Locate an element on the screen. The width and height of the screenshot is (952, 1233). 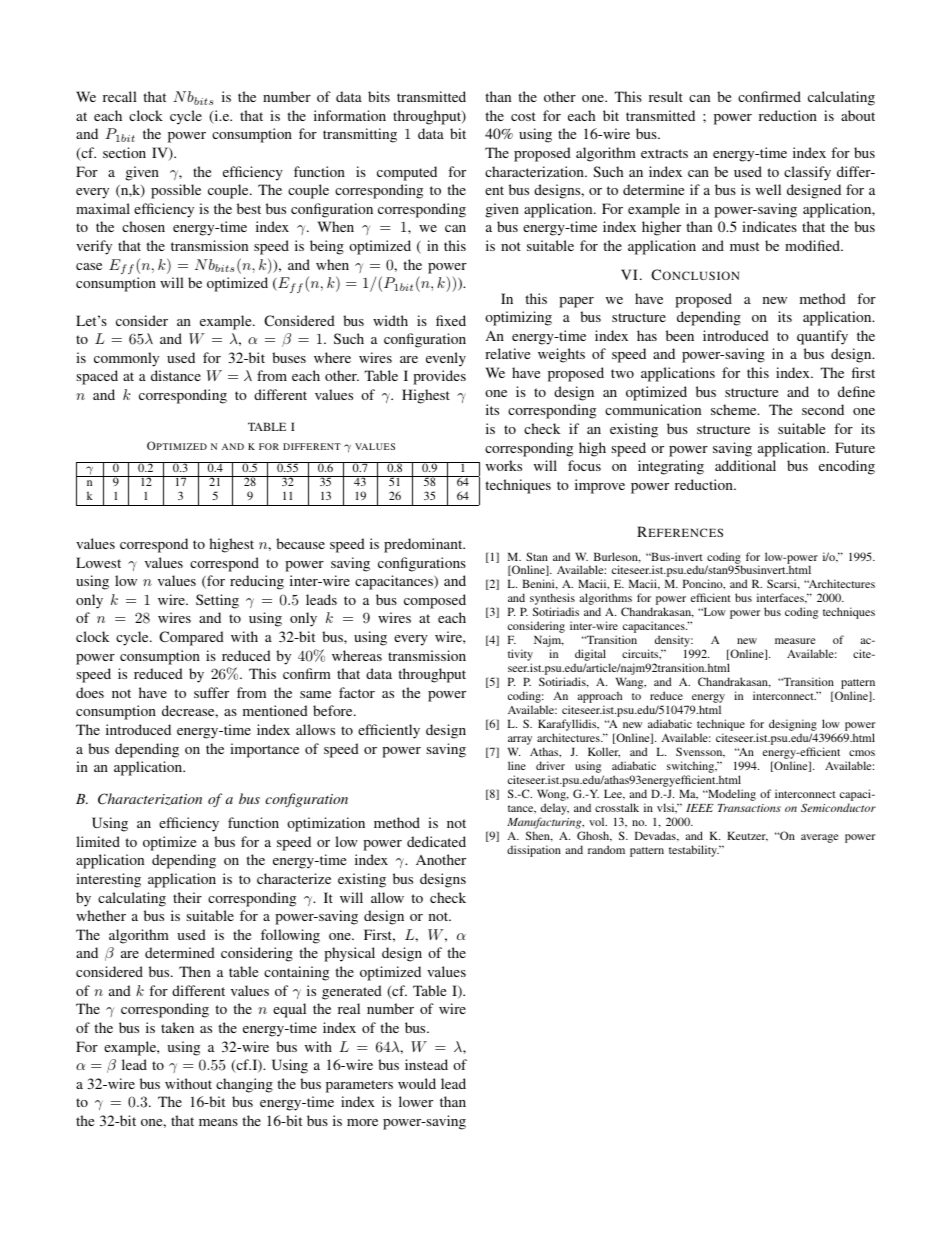
means is located at coordinates (218, 1122).
